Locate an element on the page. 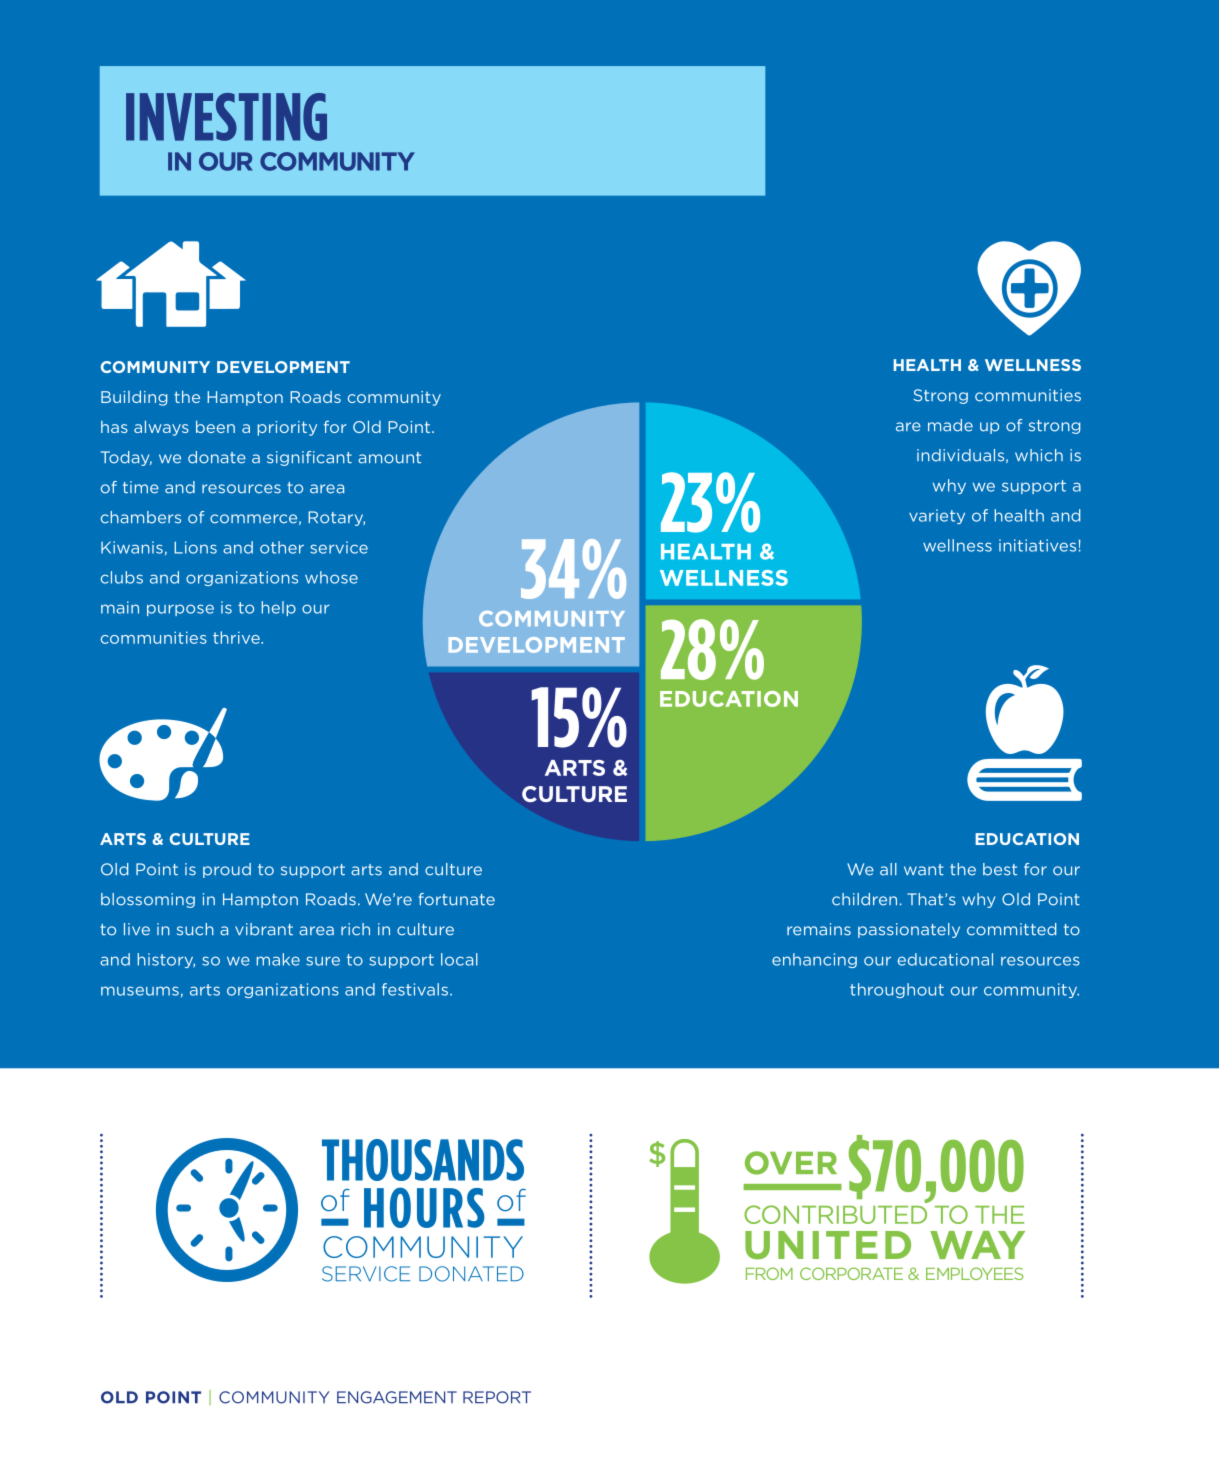 This page has height=1472, width=1219. OVER is located at coordinates (791, 1163).
